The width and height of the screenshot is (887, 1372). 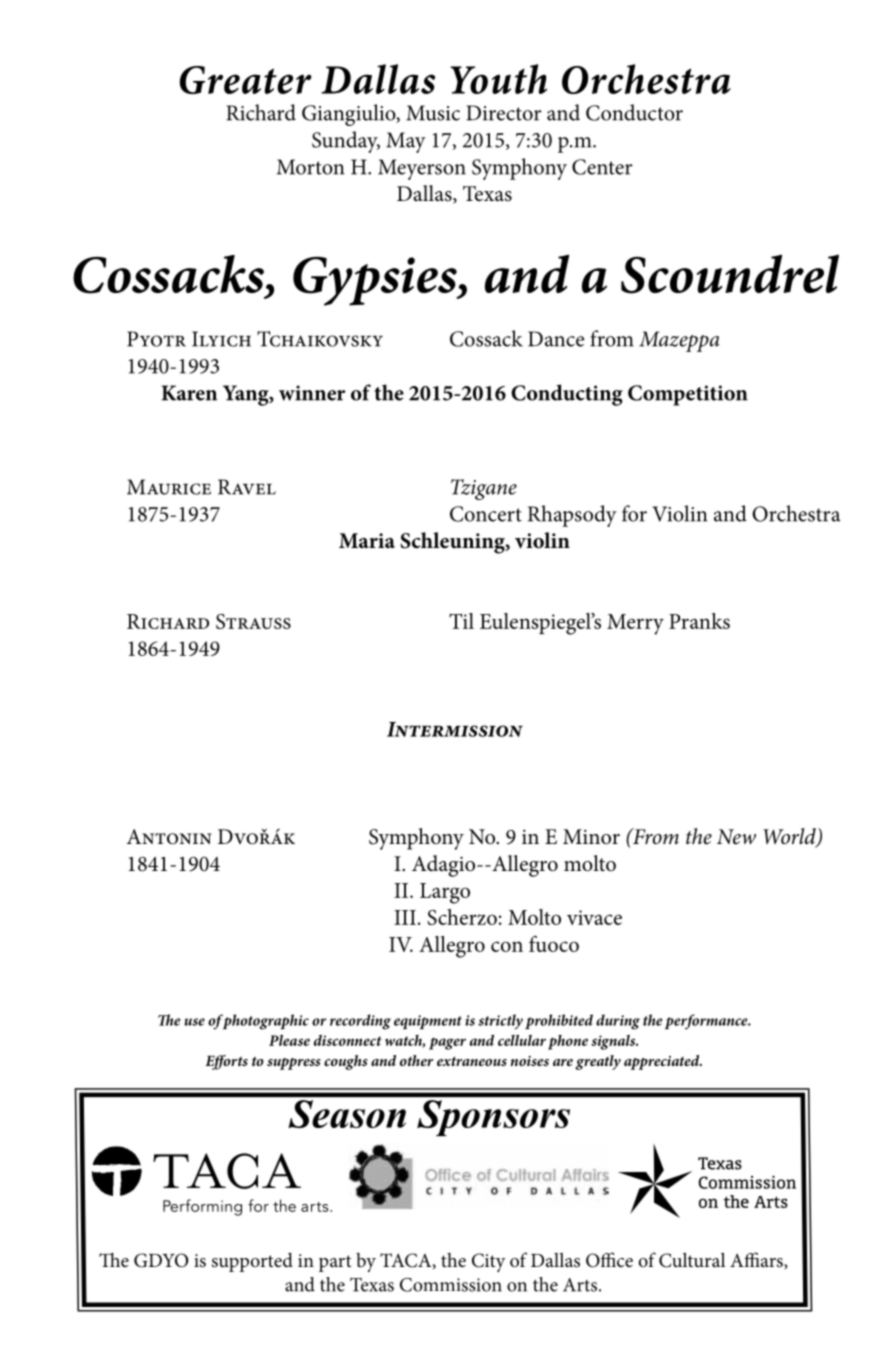 I want to click on photographic, so click(x=264, y=1022).
